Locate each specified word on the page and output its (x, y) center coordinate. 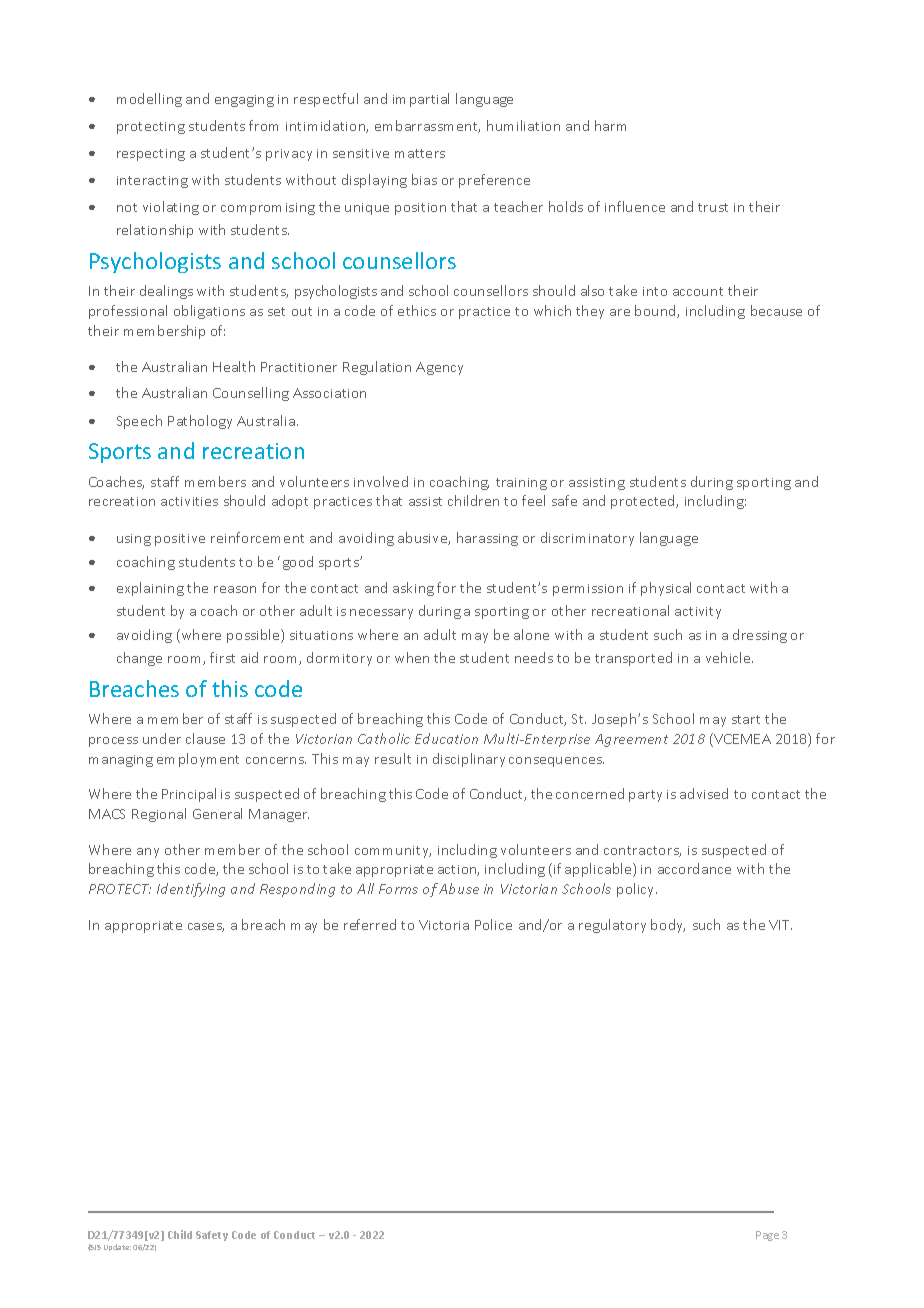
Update (117, 1247)
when (412, 657)
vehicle (729, 657)
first (222, 657)
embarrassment (427, 126)
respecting (151, 155)
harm (610, 125)
